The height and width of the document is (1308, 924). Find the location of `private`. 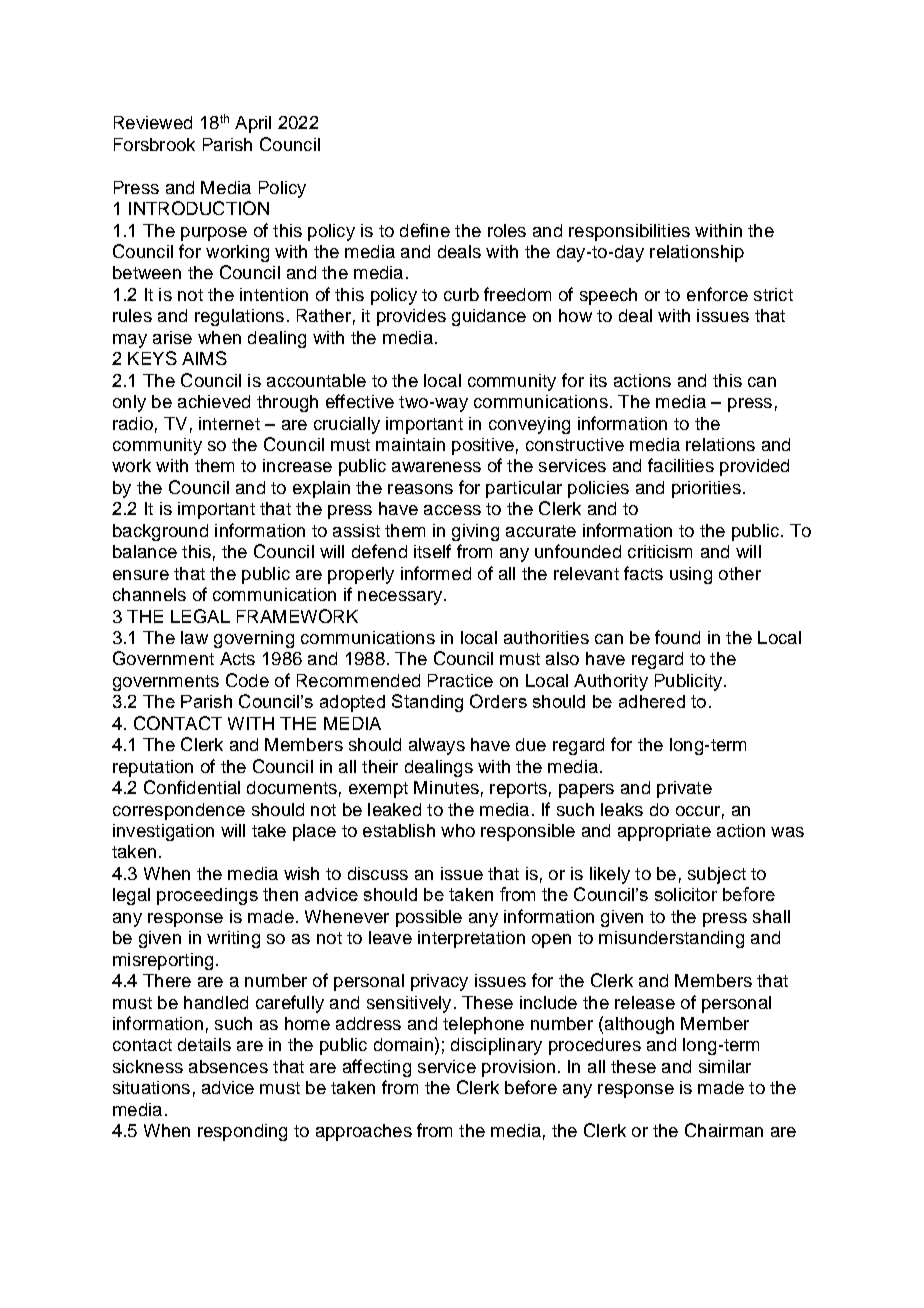

private is located at coordinates (684, 789).
